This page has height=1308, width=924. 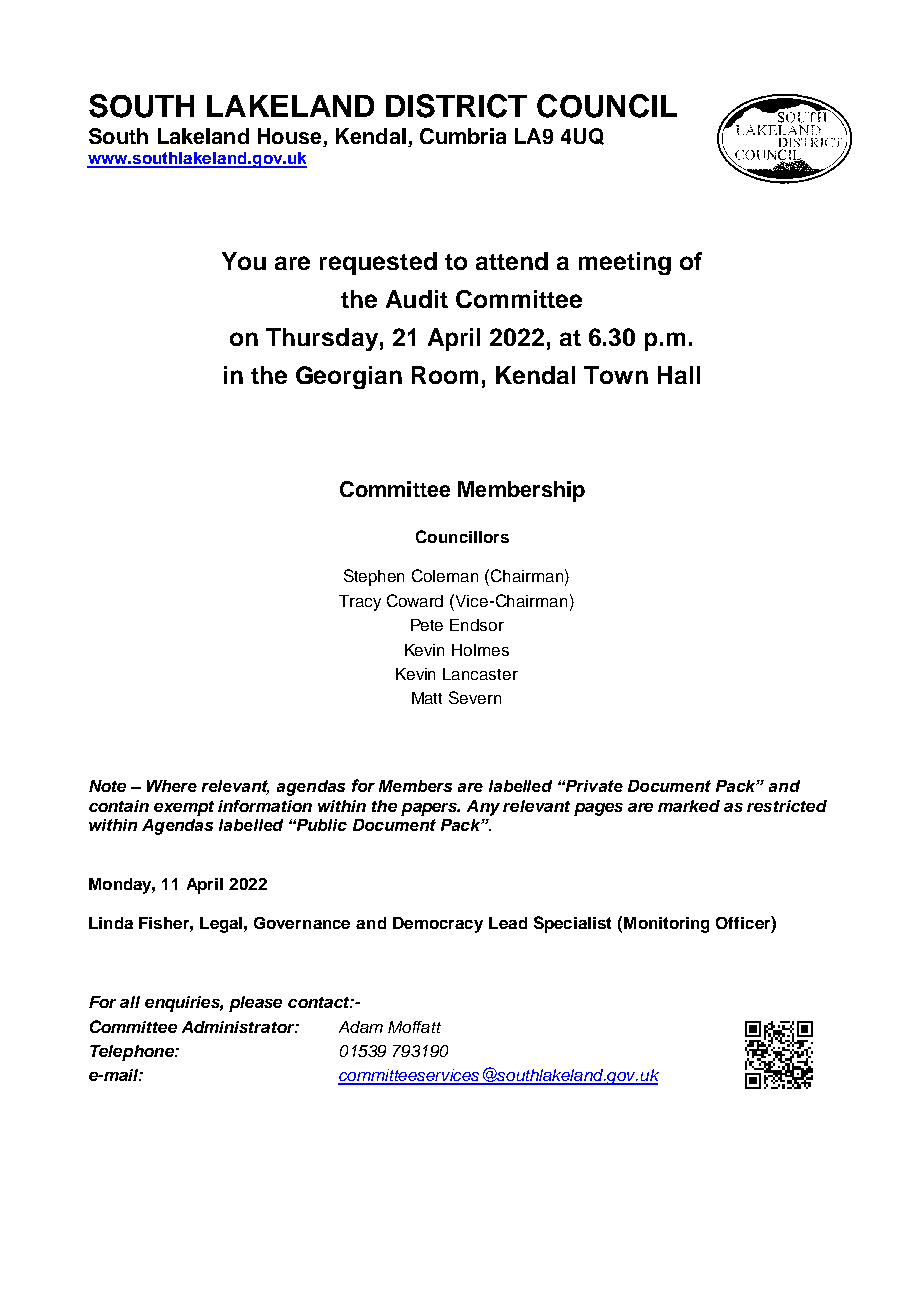 What do you see at coordinates (172, 786) in the page?
I see `Where` at bounding box center [172, 786].
